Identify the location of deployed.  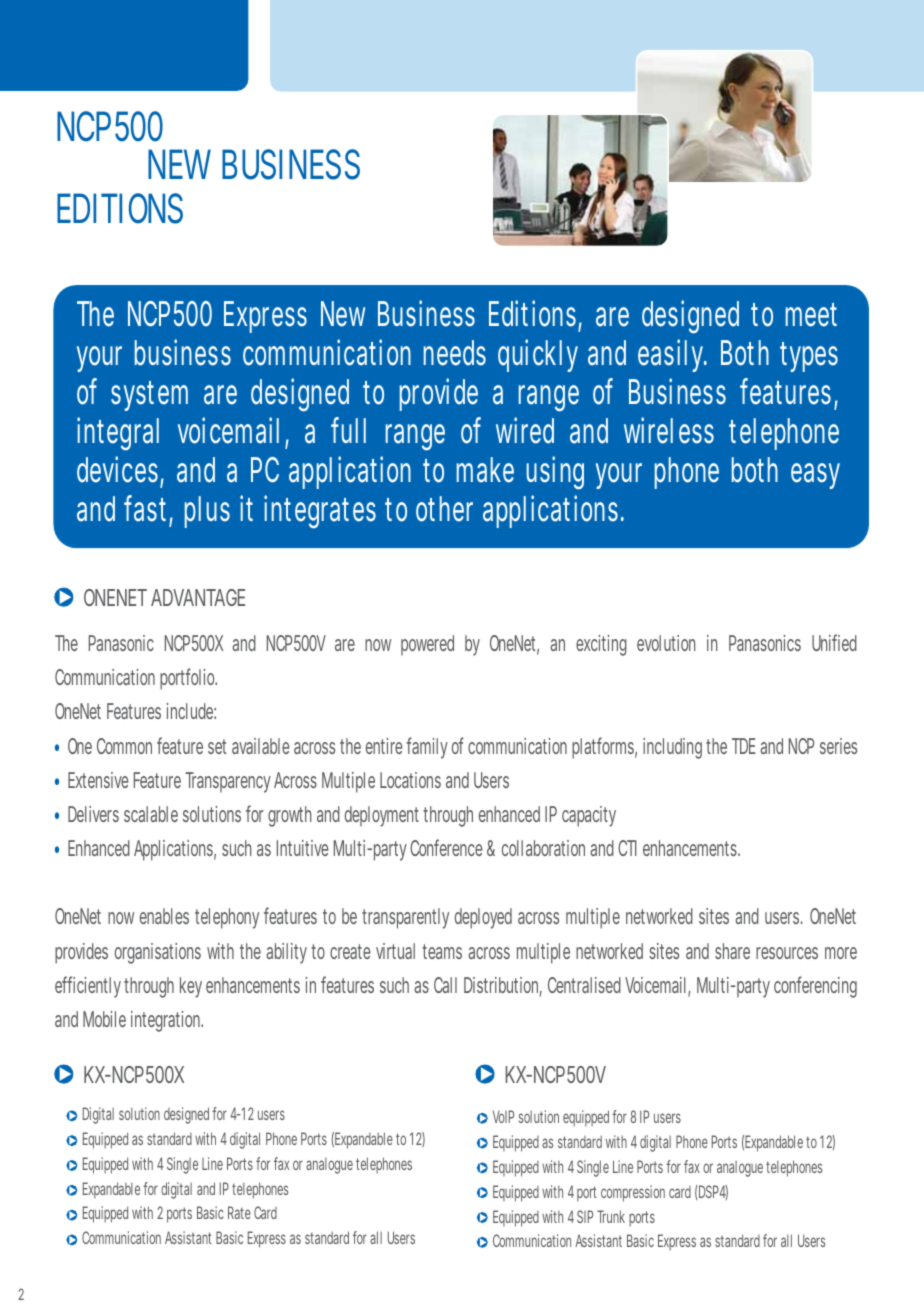
(483, 918).
